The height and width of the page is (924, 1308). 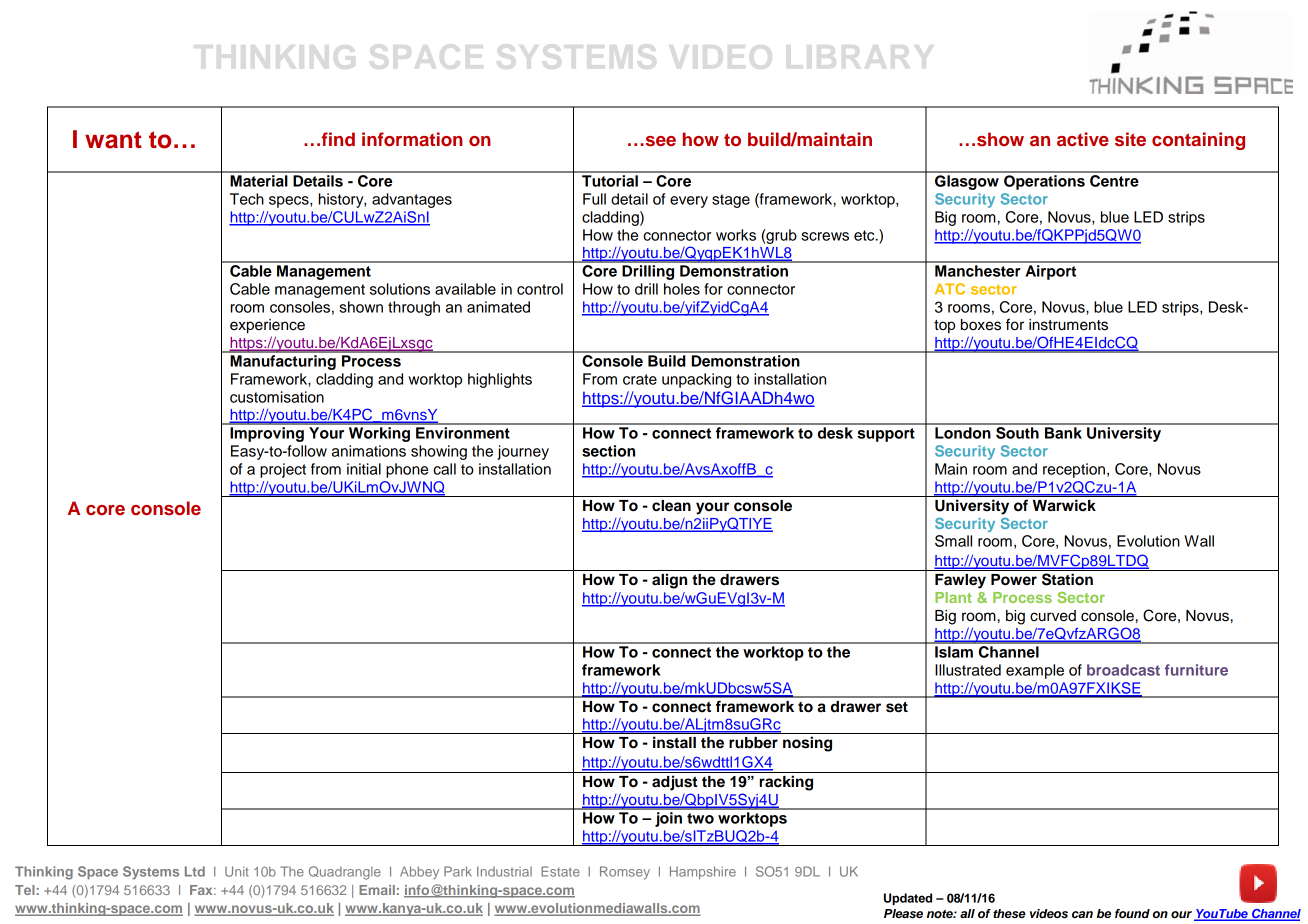 What do you see at coordinates (202, 890) in the page?
I see `Fax` at bounding box center [202, 890].
